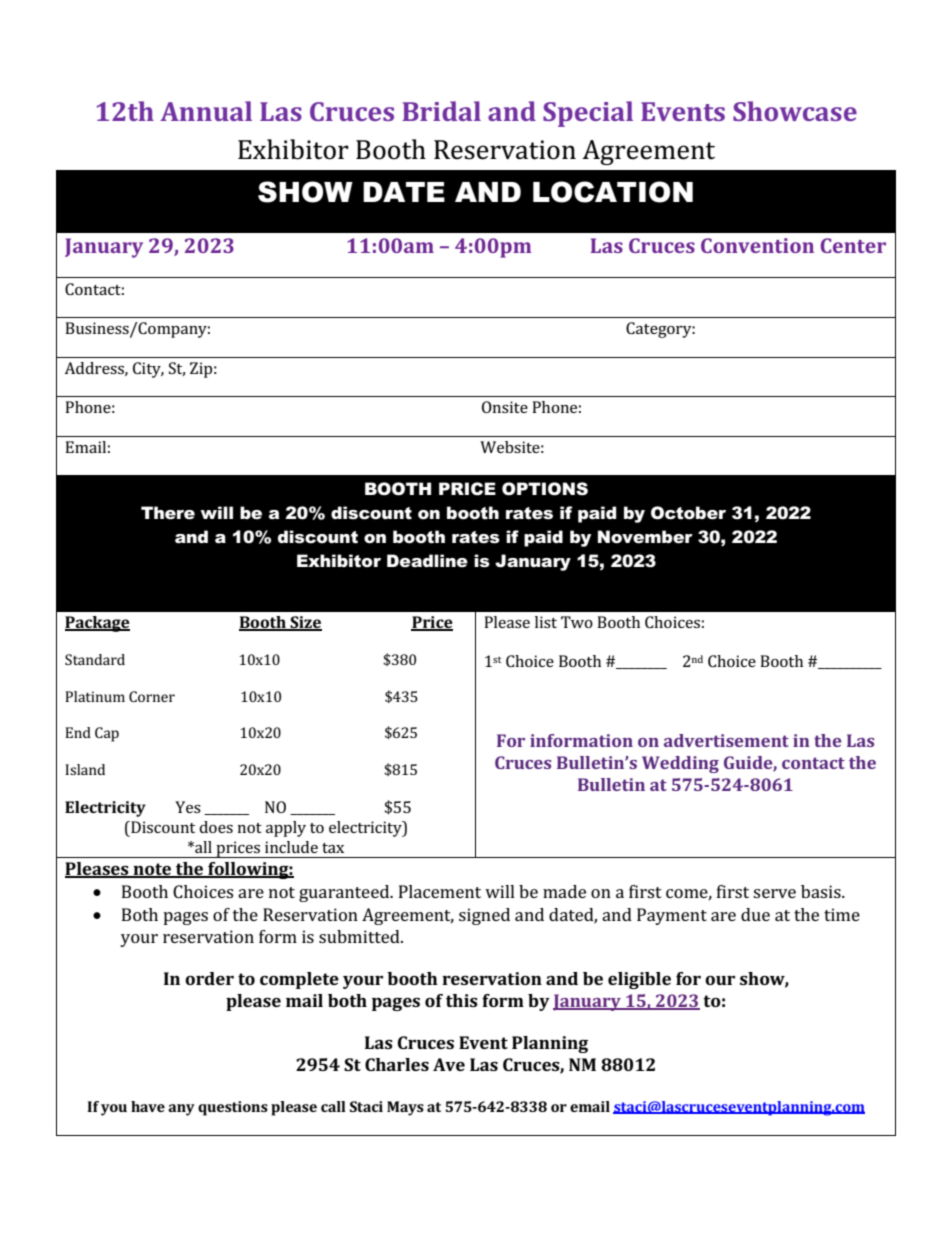 The height and width of the page is (1233, 952). I want to click on There, so click(168, 513).
